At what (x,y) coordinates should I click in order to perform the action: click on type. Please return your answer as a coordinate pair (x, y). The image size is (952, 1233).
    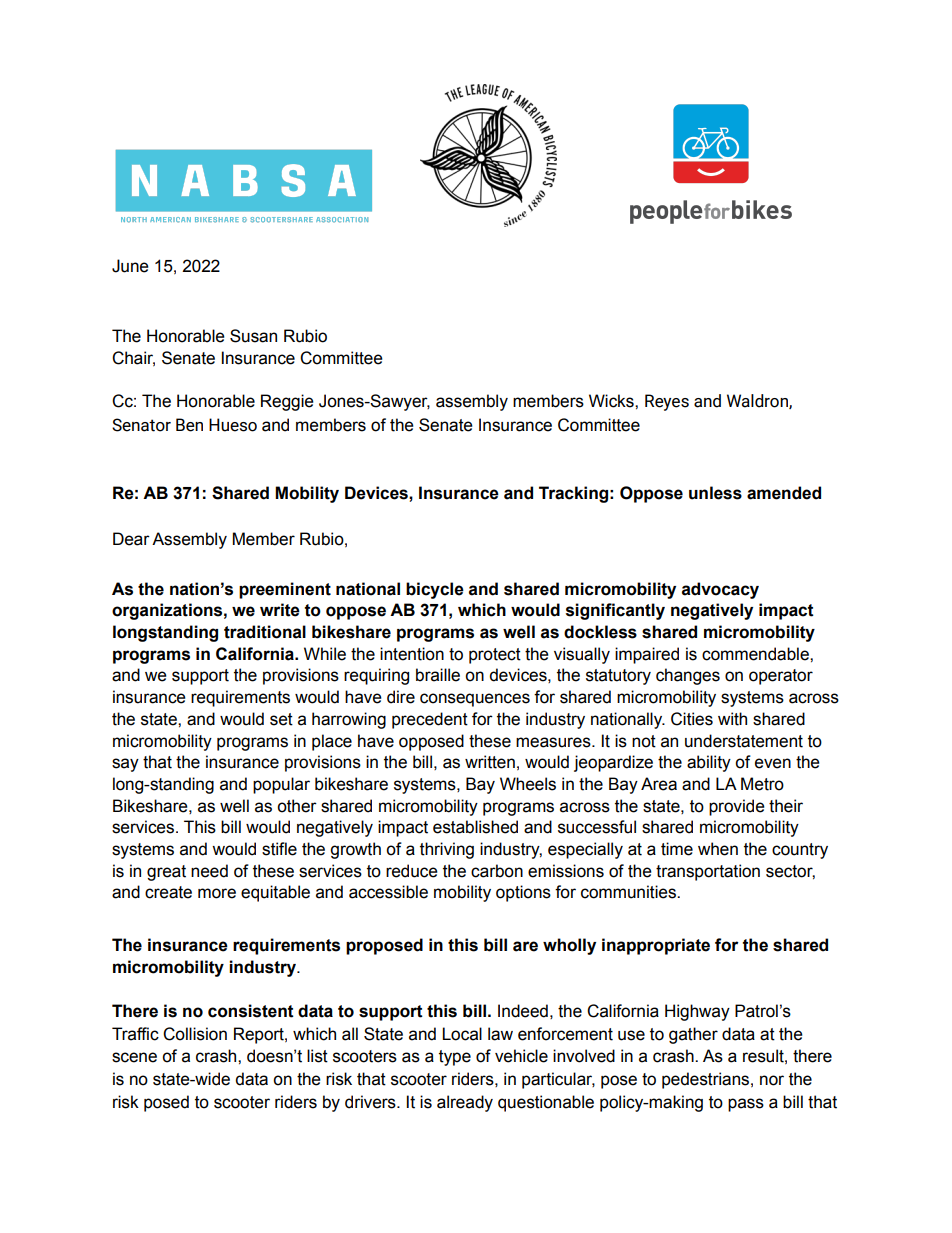
    Looking at the image, I should click on (455, 1058).
